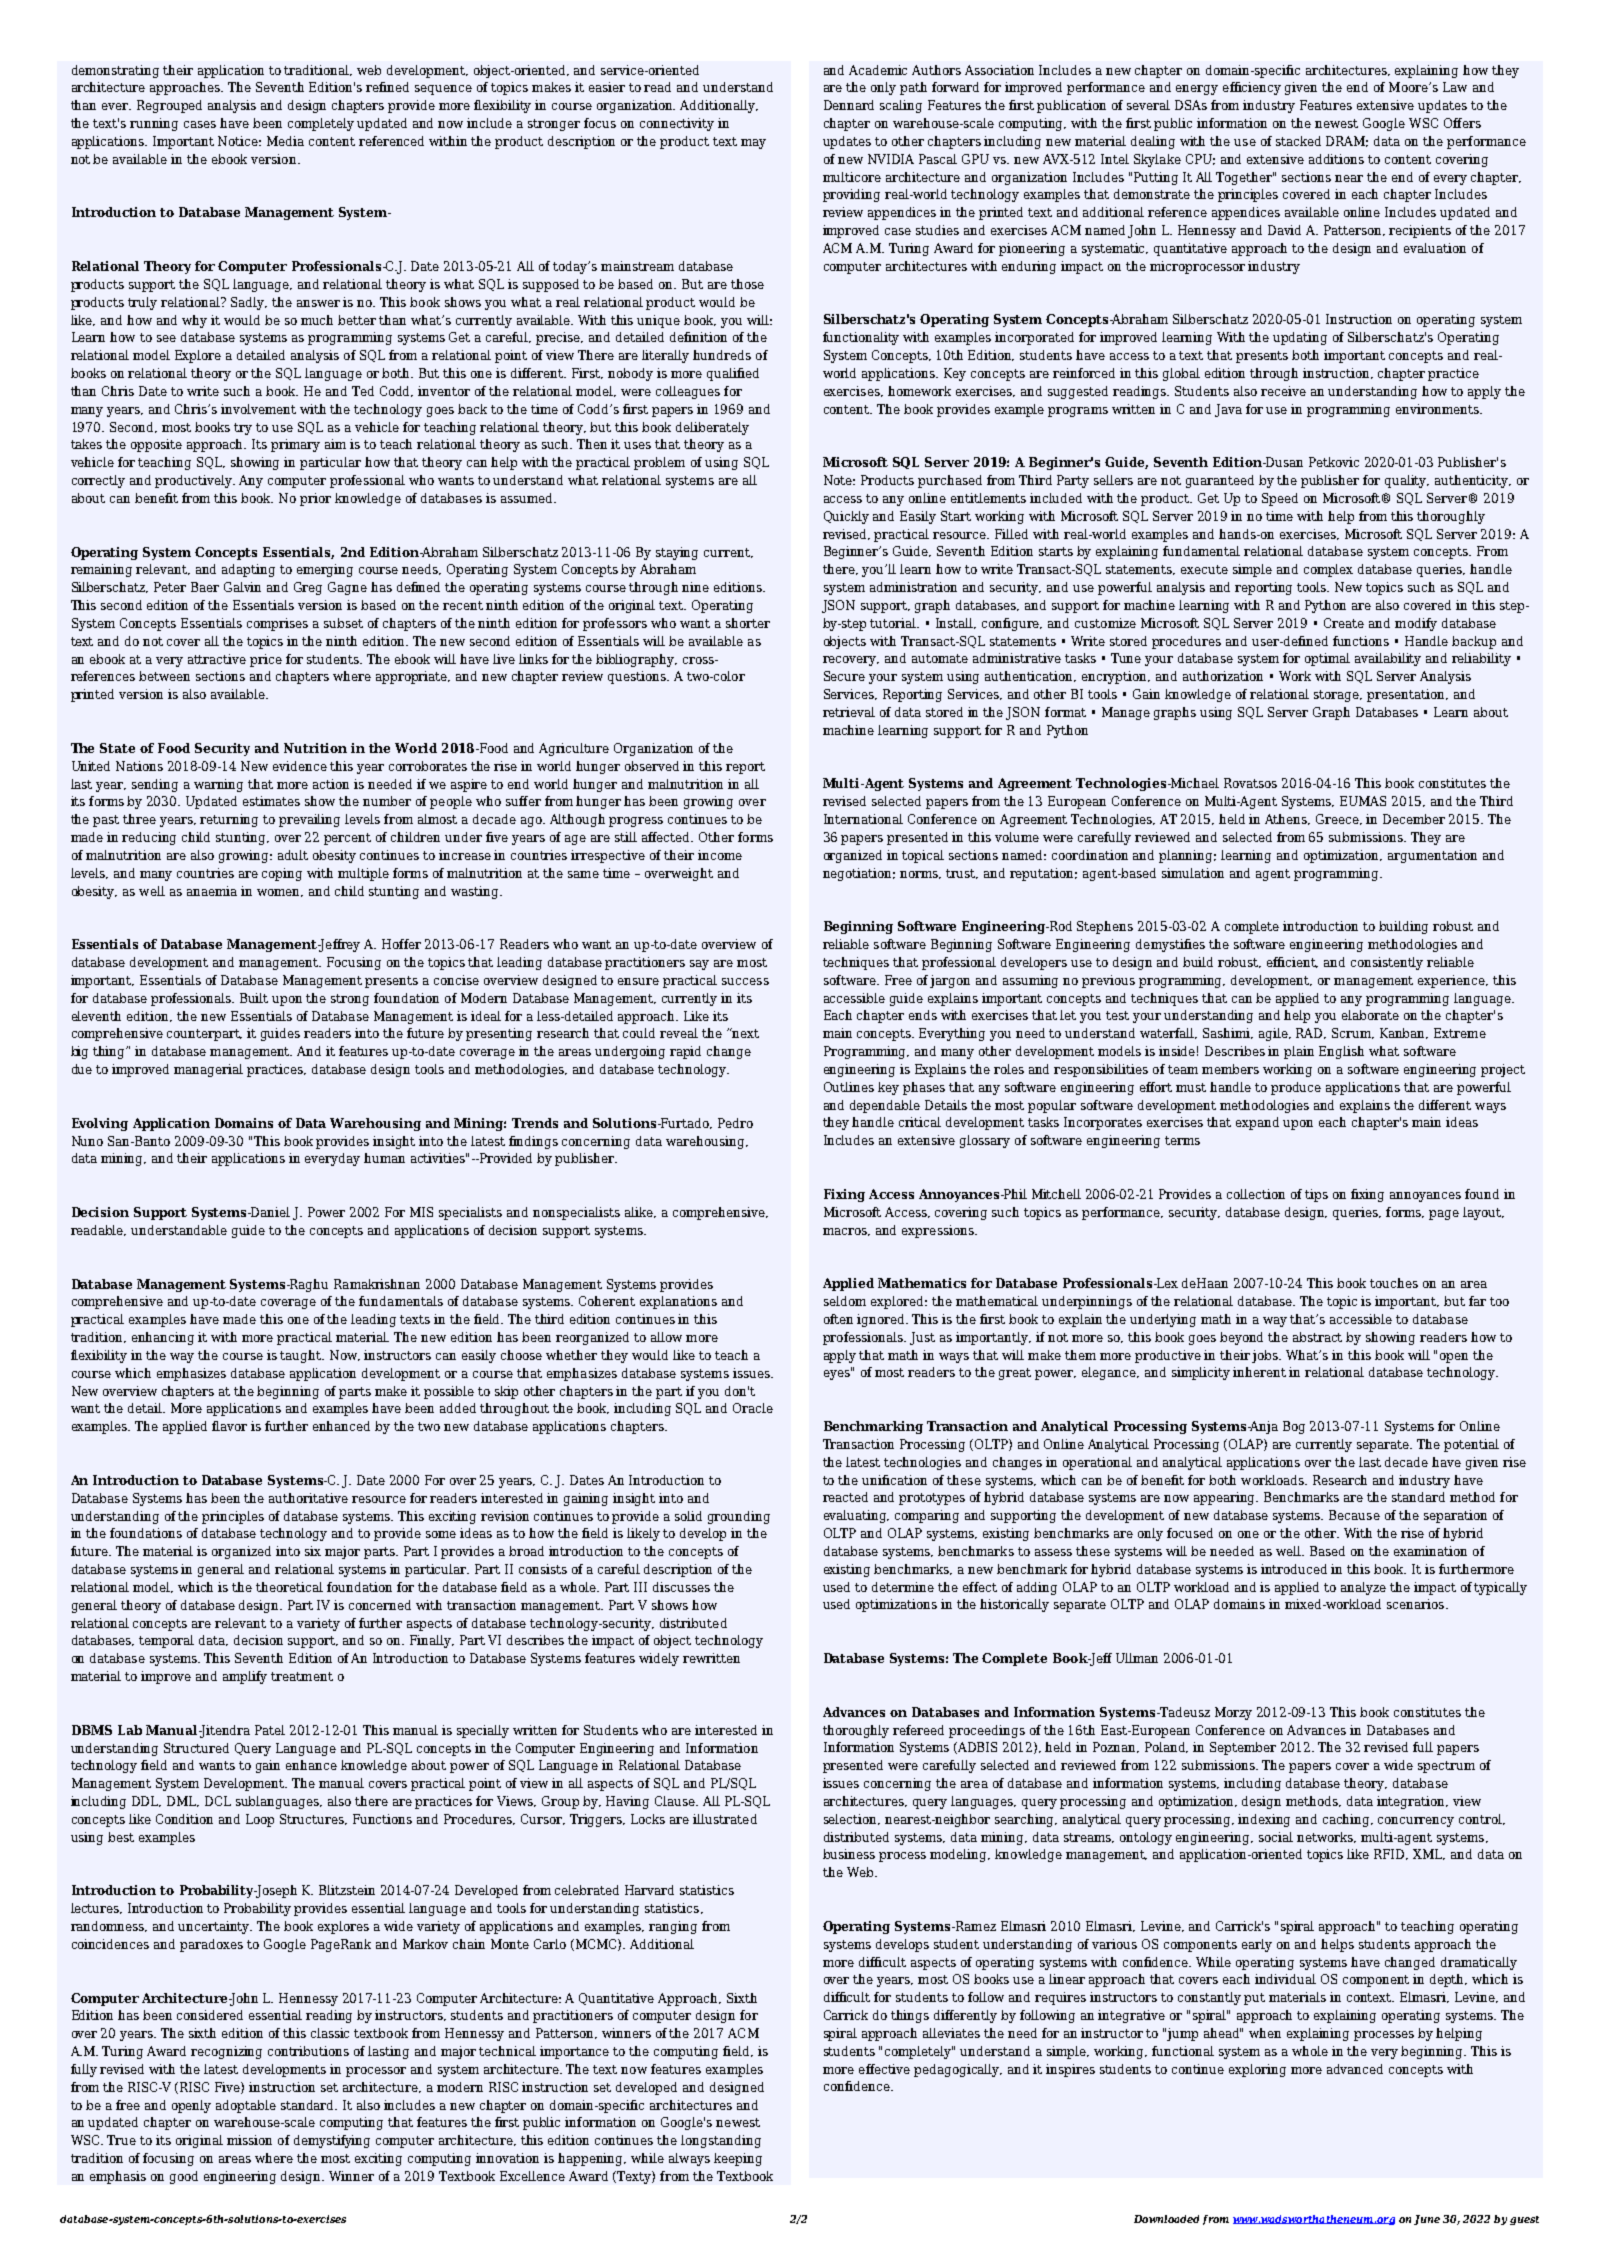 Image resolution: width=1600 pixels, height=2263 pixels. I want to click on Media, so click(285, 141).
